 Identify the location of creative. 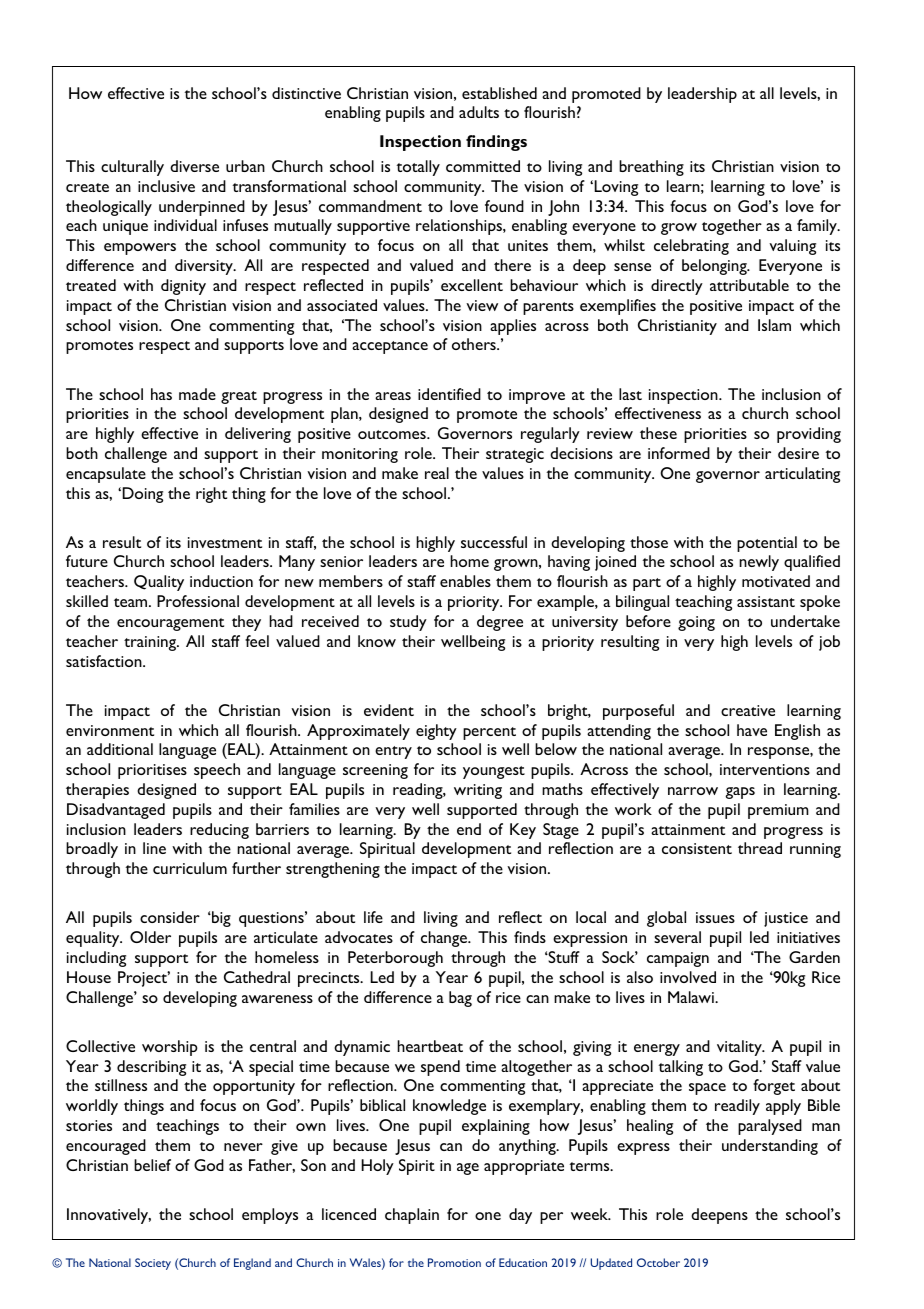
(748, 710).
